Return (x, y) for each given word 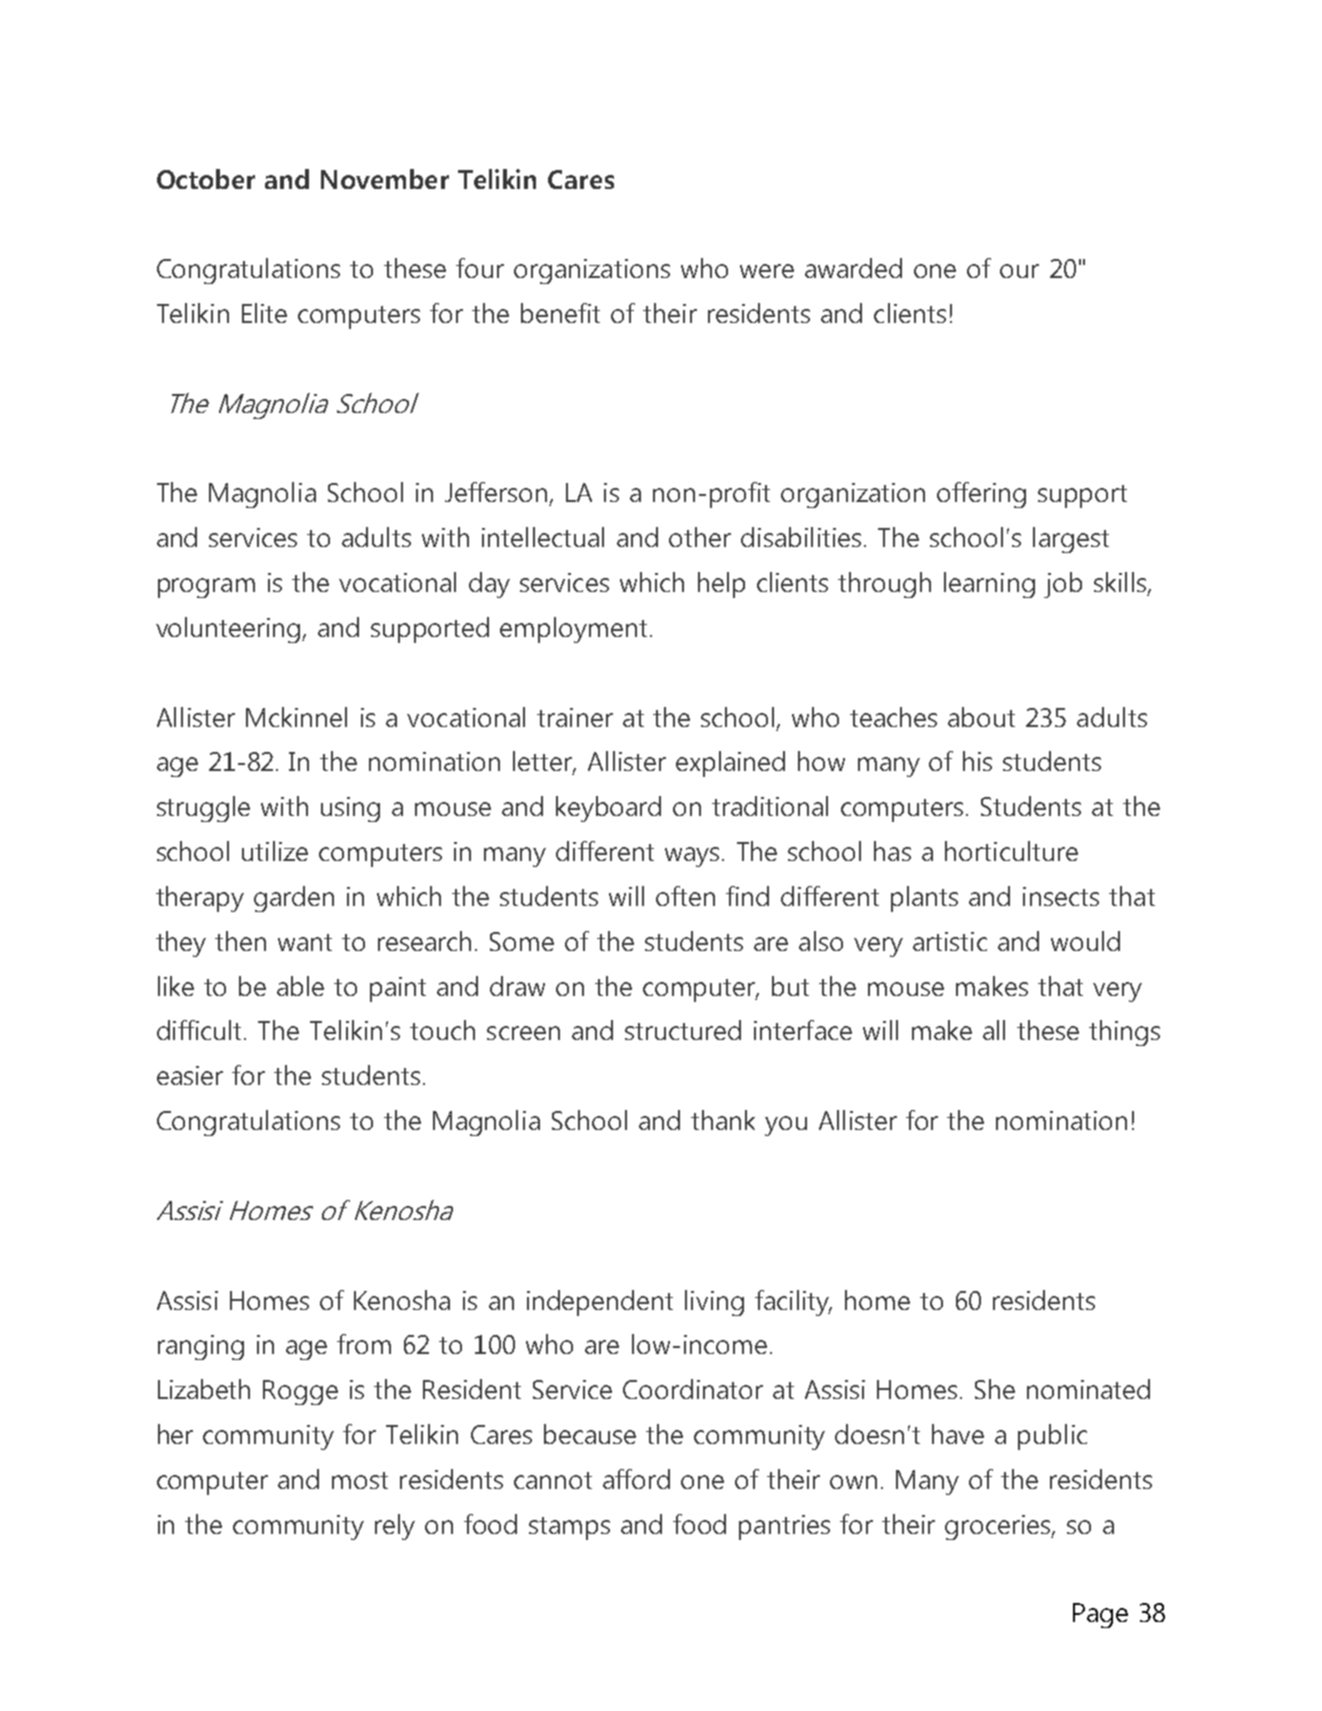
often (685, 896)
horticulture (1011, 851)
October (206, 179)
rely (395, 1527)
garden (294, 899)
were (767, 271)
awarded (853, 268)
